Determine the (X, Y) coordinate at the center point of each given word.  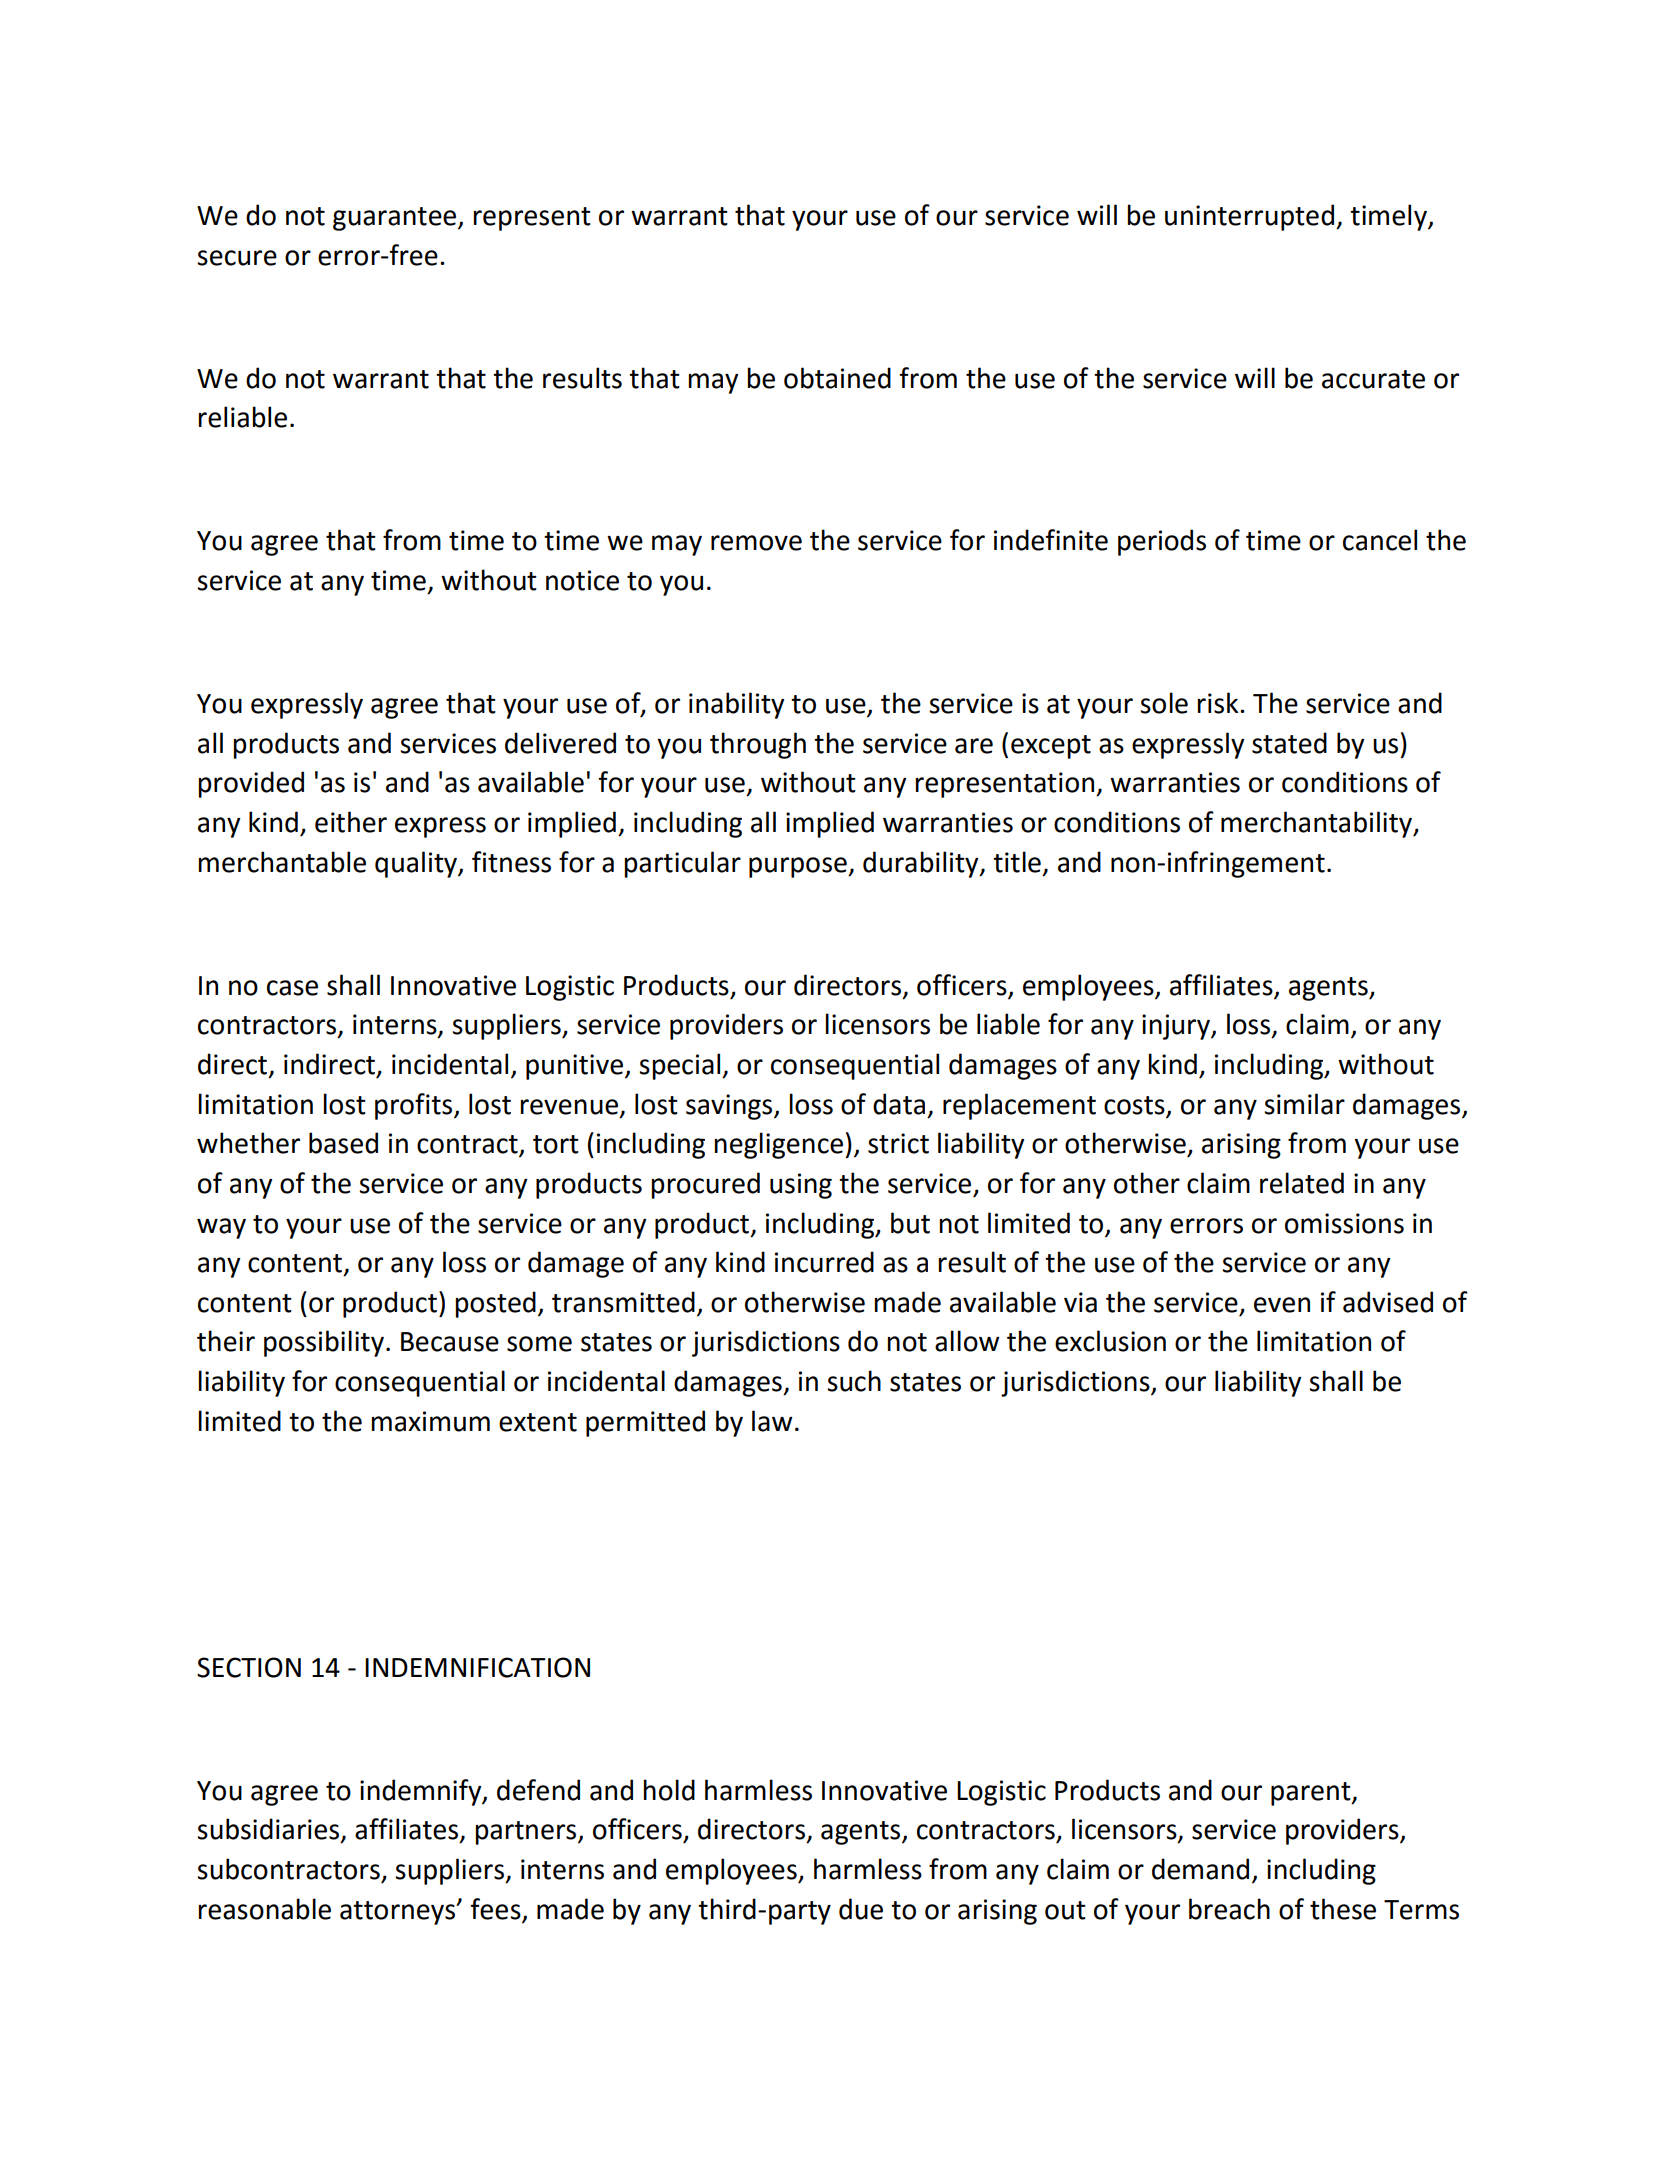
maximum (430, 1421)
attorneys (399, 1913)
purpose (799, 867)
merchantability (1318, 824)
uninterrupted (1249, 217)
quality (417, 864)
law (772, 1421)
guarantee (396, 219)
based (343, 1143)
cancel (1380, 540)
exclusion (1110, 1341)
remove (756, 543)
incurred (824, 1262)
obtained (837, 378)
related (1302, 1183)
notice (582, 580)
